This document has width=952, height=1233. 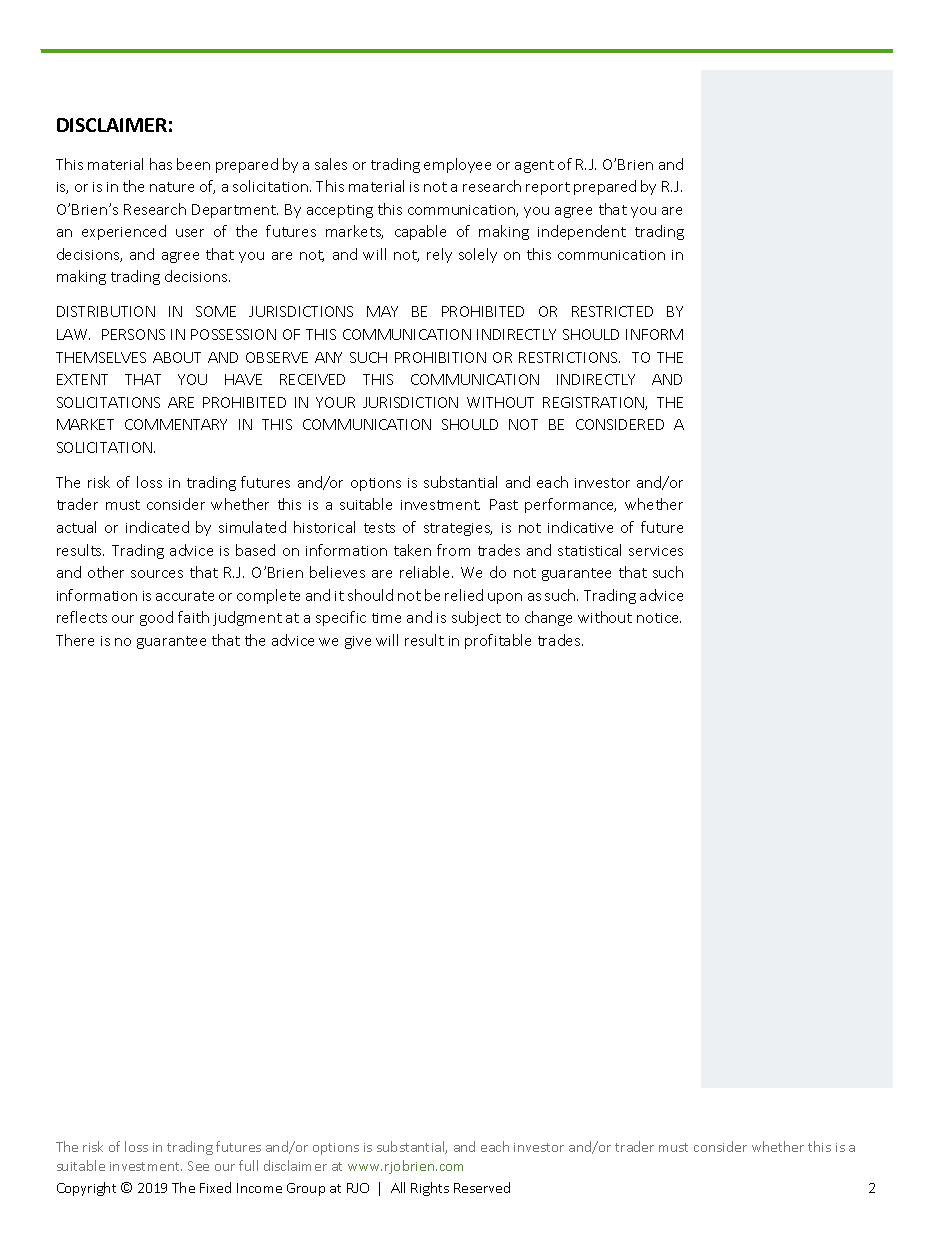 I want to click on tests, so click(x=379, y=528).
